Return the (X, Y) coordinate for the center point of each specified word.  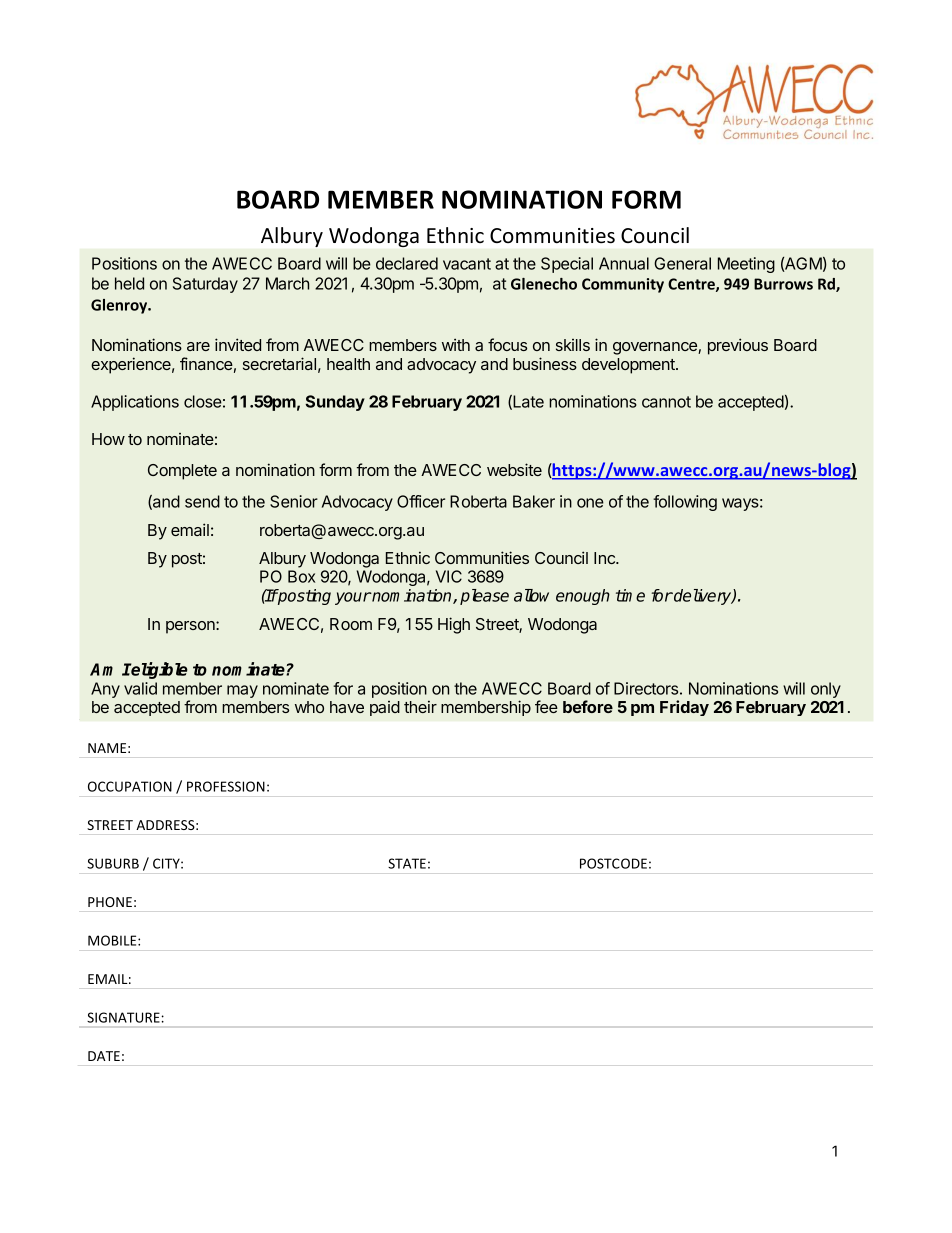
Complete (182, 472)
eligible (159, 670)
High (454, 625)
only (826, 690)
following (685, 503)
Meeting (746, 265)
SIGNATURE (123, 1017)
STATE (407, 863)
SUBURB (113, 863)
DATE (104, 1056)
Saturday (205, 285)
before (588, 706)
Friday (684, 708)
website (514, 469)
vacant (467, 264)
